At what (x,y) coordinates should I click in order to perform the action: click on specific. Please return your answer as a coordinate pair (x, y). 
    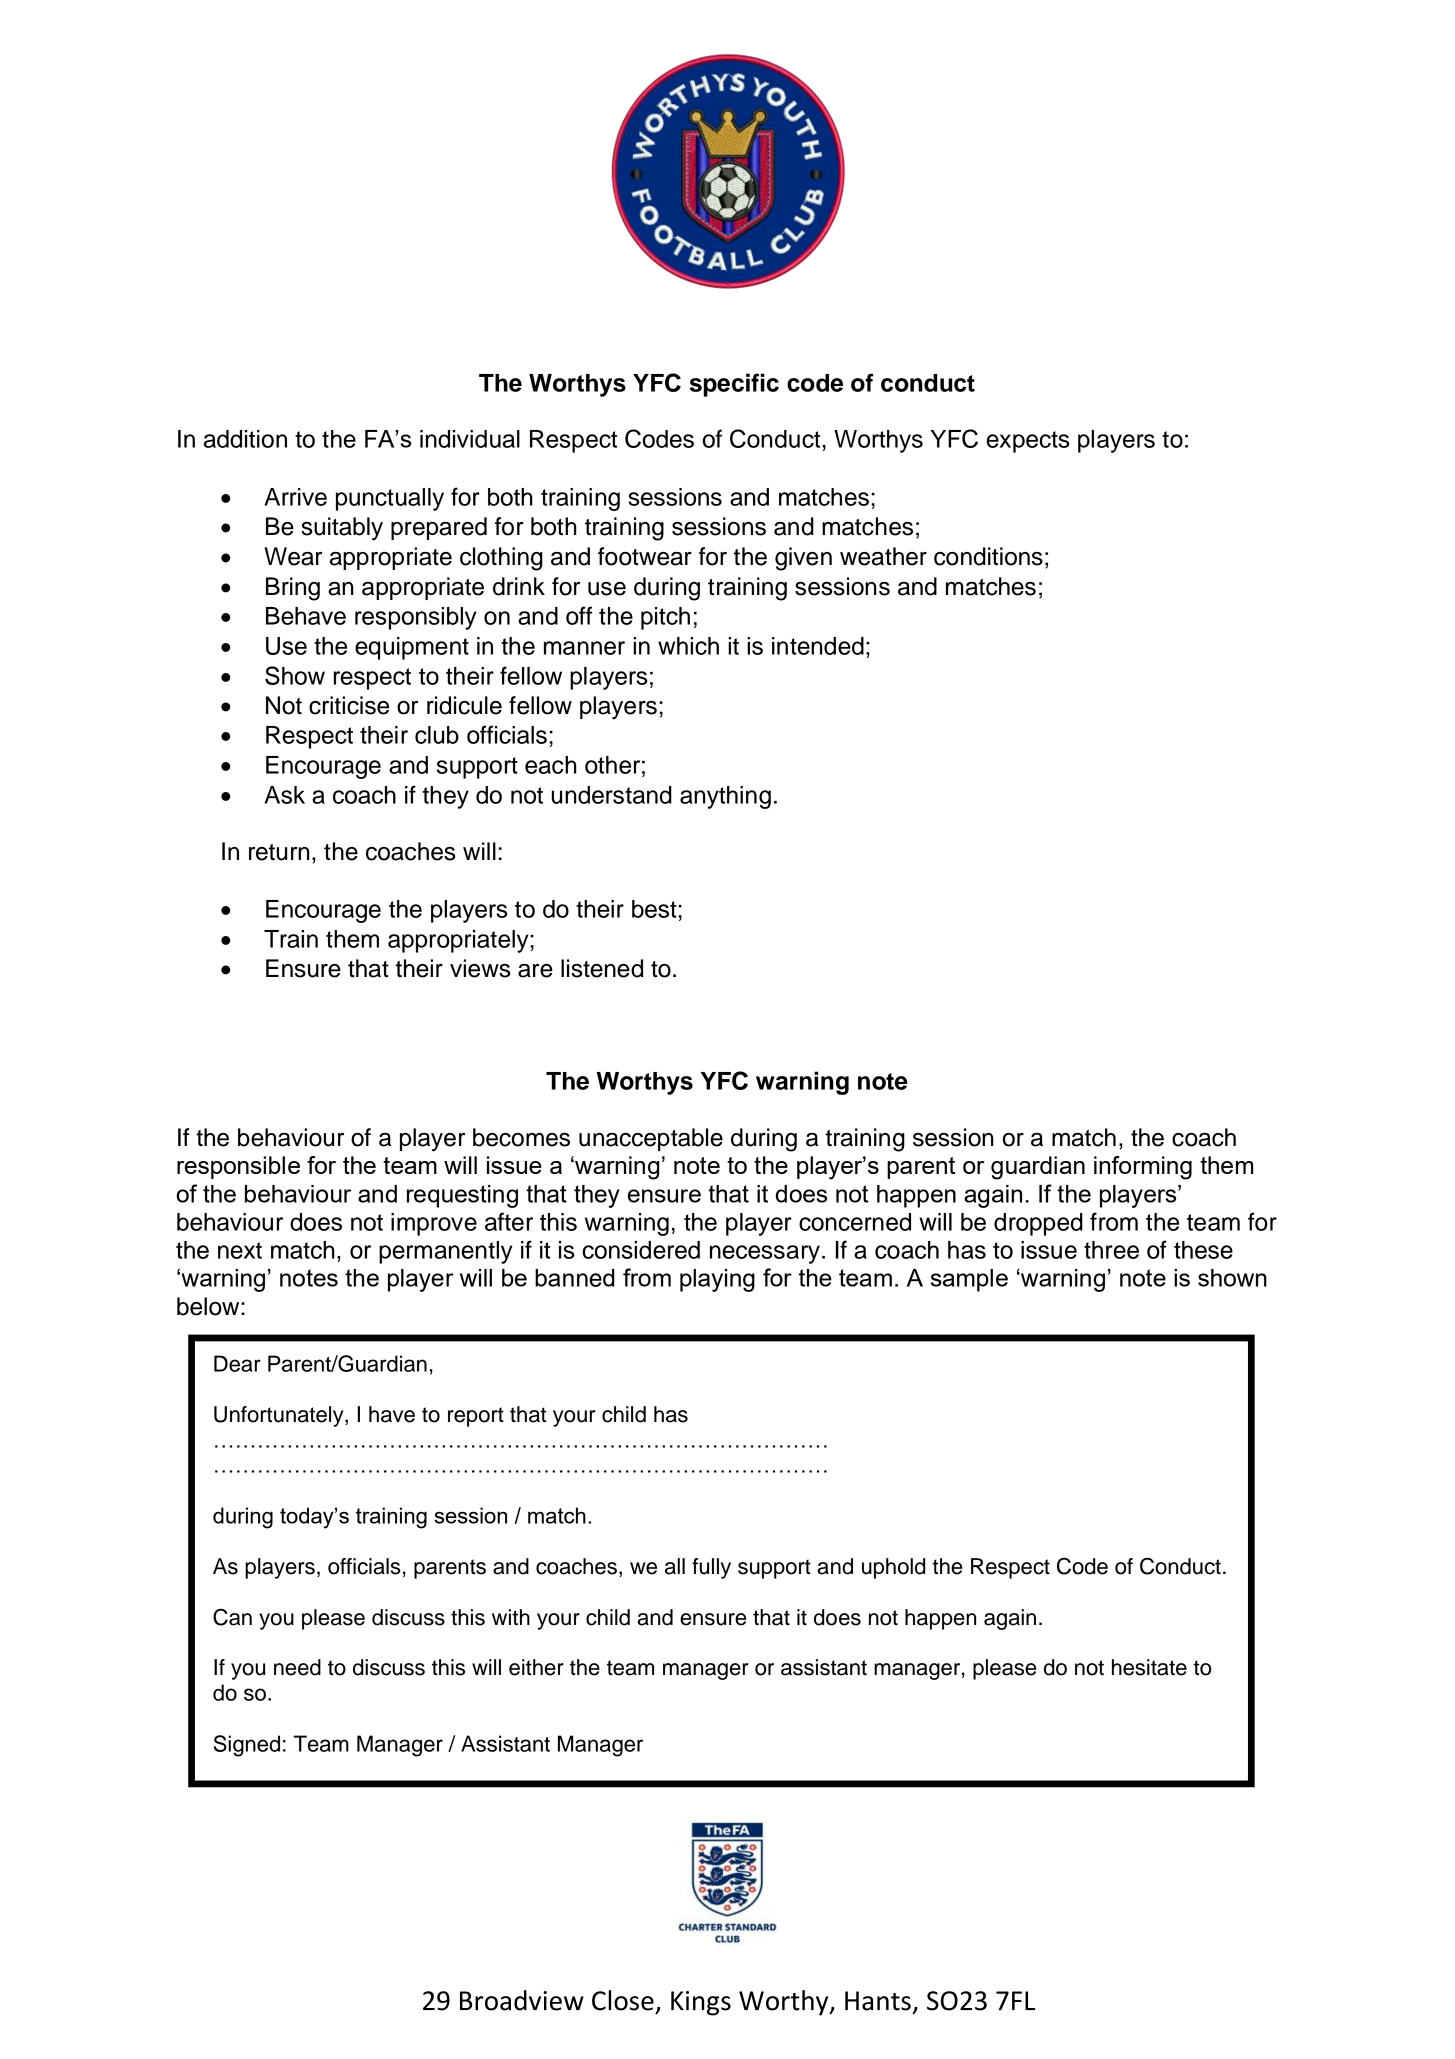
    Looking at the image, I should click on (734, 385).
